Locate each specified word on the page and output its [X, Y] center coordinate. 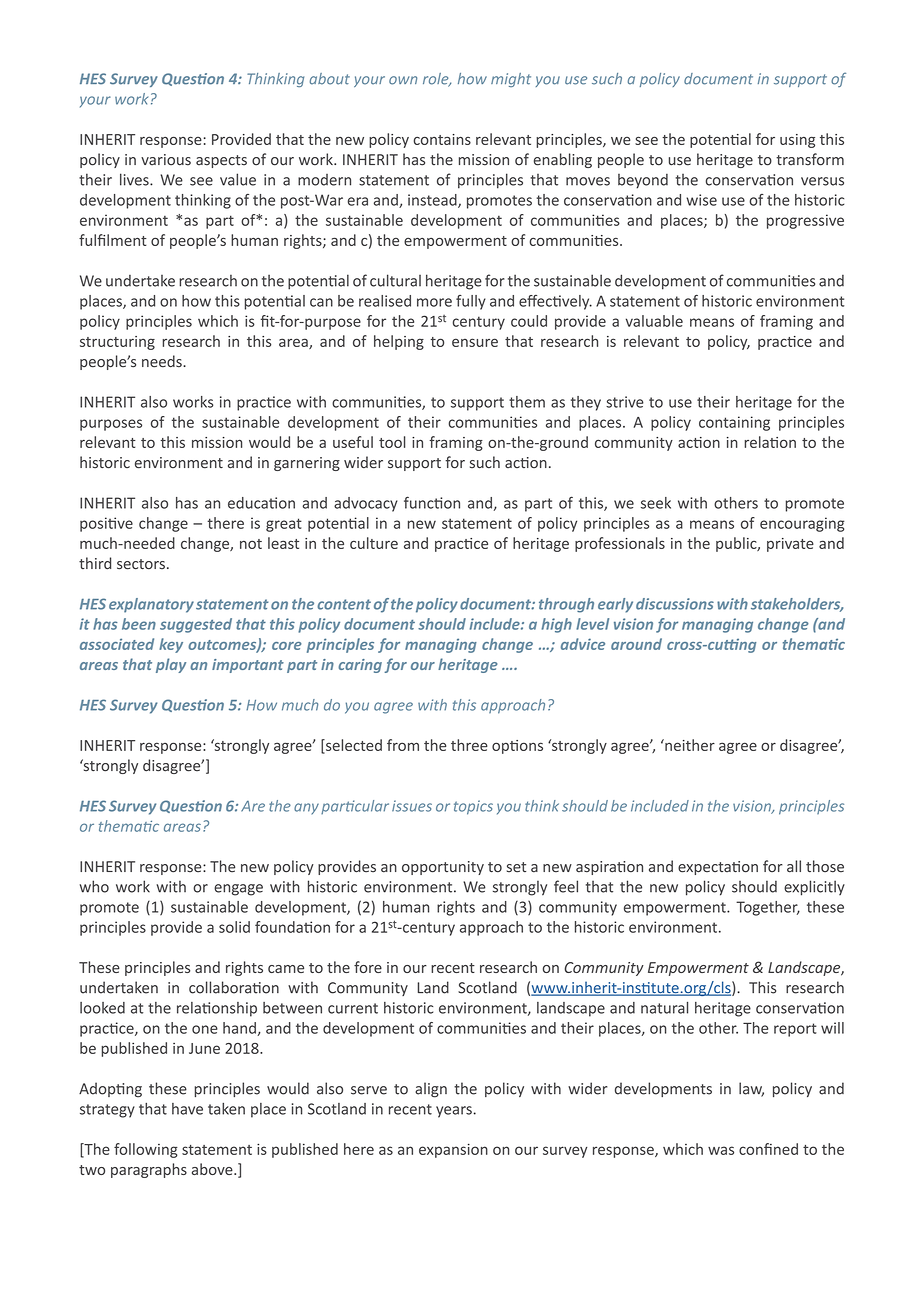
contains [442, 139]
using [797, 141]
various [166, 160]
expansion [453, 1150]
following [146, 1150]
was [721, 1150]
